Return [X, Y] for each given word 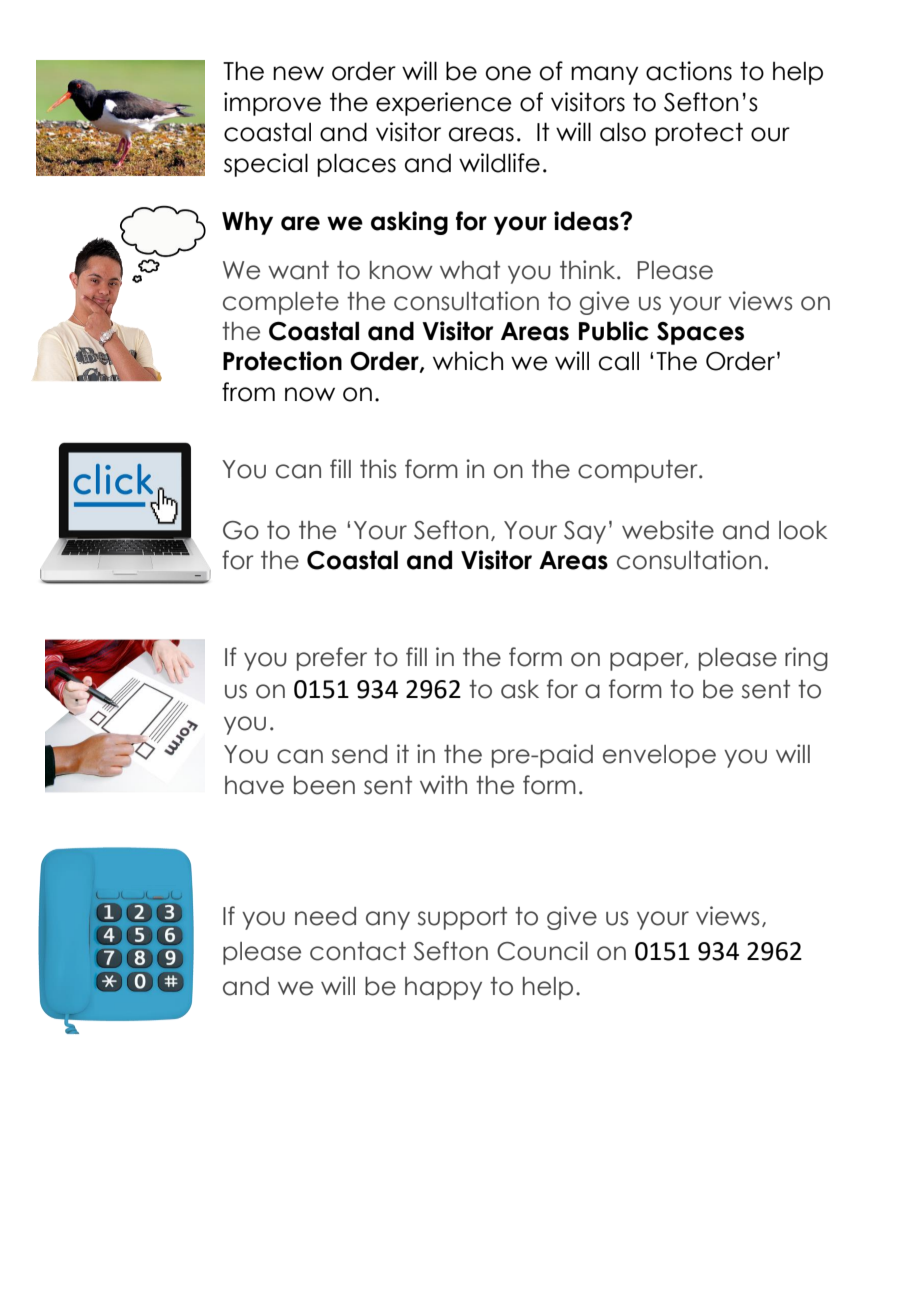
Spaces [700, 333]
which [468, 361]
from [248, 392]
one [508, 73]
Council [542, 951]
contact [358, 951]
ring [806, 659]
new [298, 73]
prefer [332, 659]
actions [689, 71]
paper [648, 661]
